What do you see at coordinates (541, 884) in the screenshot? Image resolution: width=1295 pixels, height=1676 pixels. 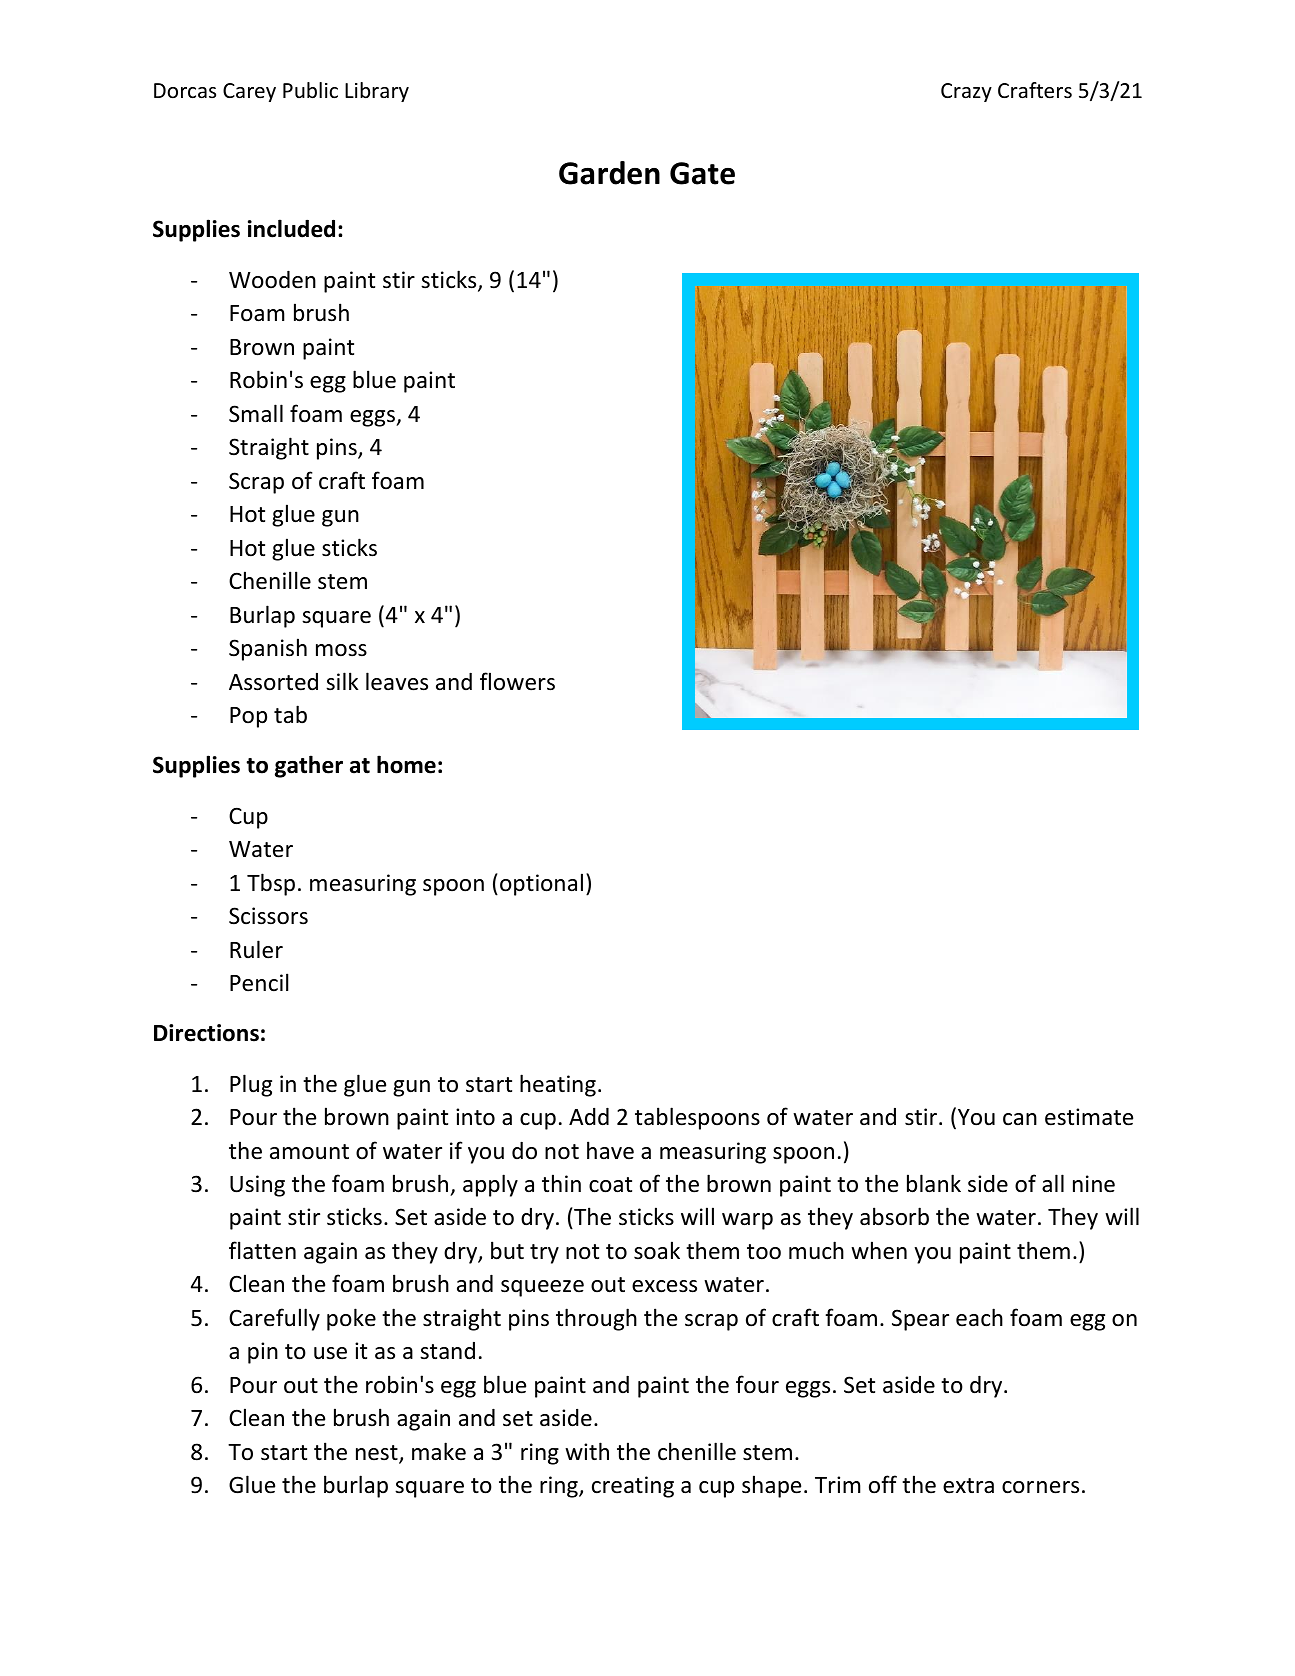 I see `optional` at bounding box center [541, 884].
